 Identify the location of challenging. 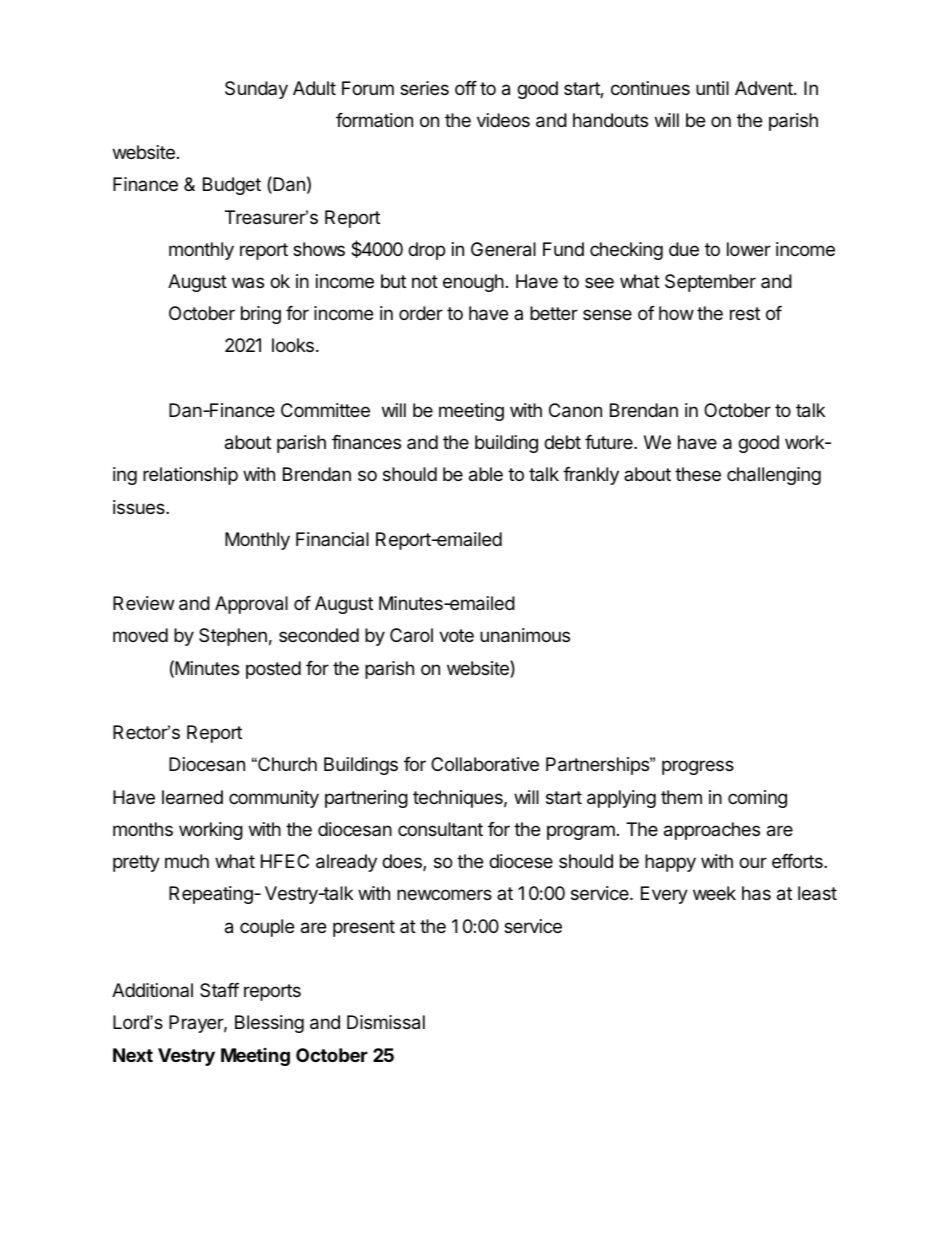
(774, 476).
